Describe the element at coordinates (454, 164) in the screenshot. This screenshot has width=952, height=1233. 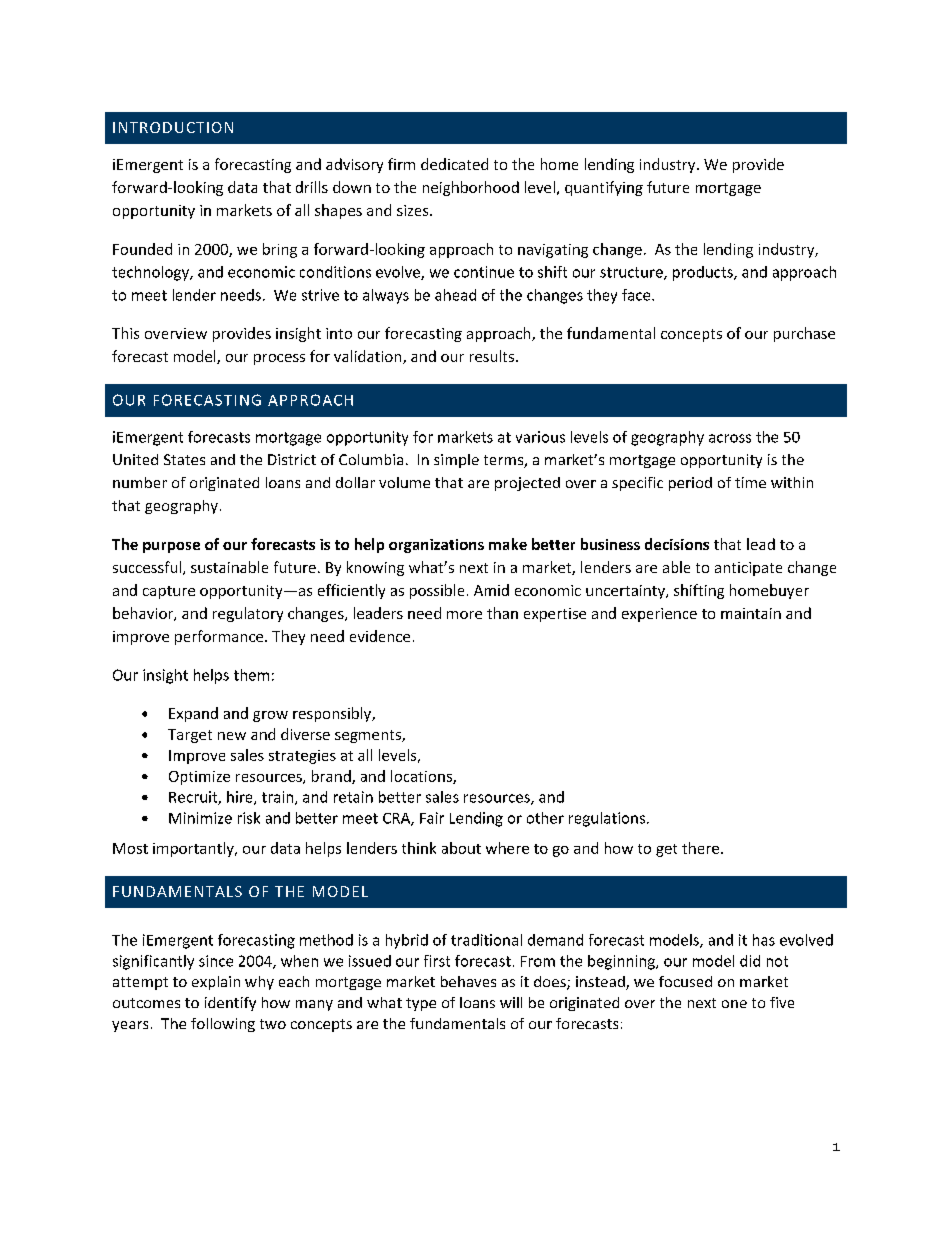
I see `dedicated` at that location.
